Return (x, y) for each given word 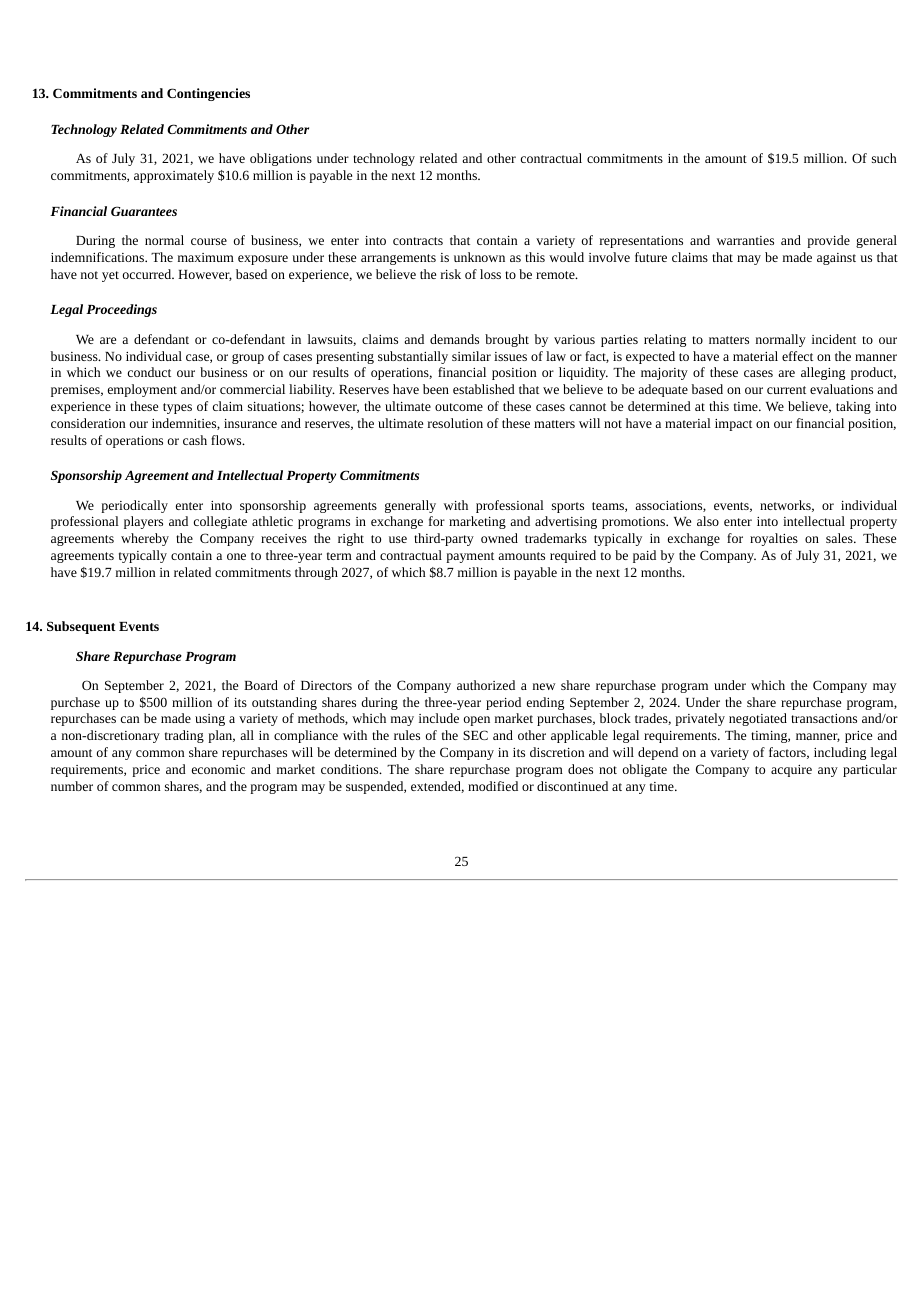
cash (195, 440)
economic (218, 769)
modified (493, 786)
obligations (281, 159)
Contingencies (208, 94)
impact (733, 425)
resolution (455, 423)
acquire (791, 771)
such (884, 158)
